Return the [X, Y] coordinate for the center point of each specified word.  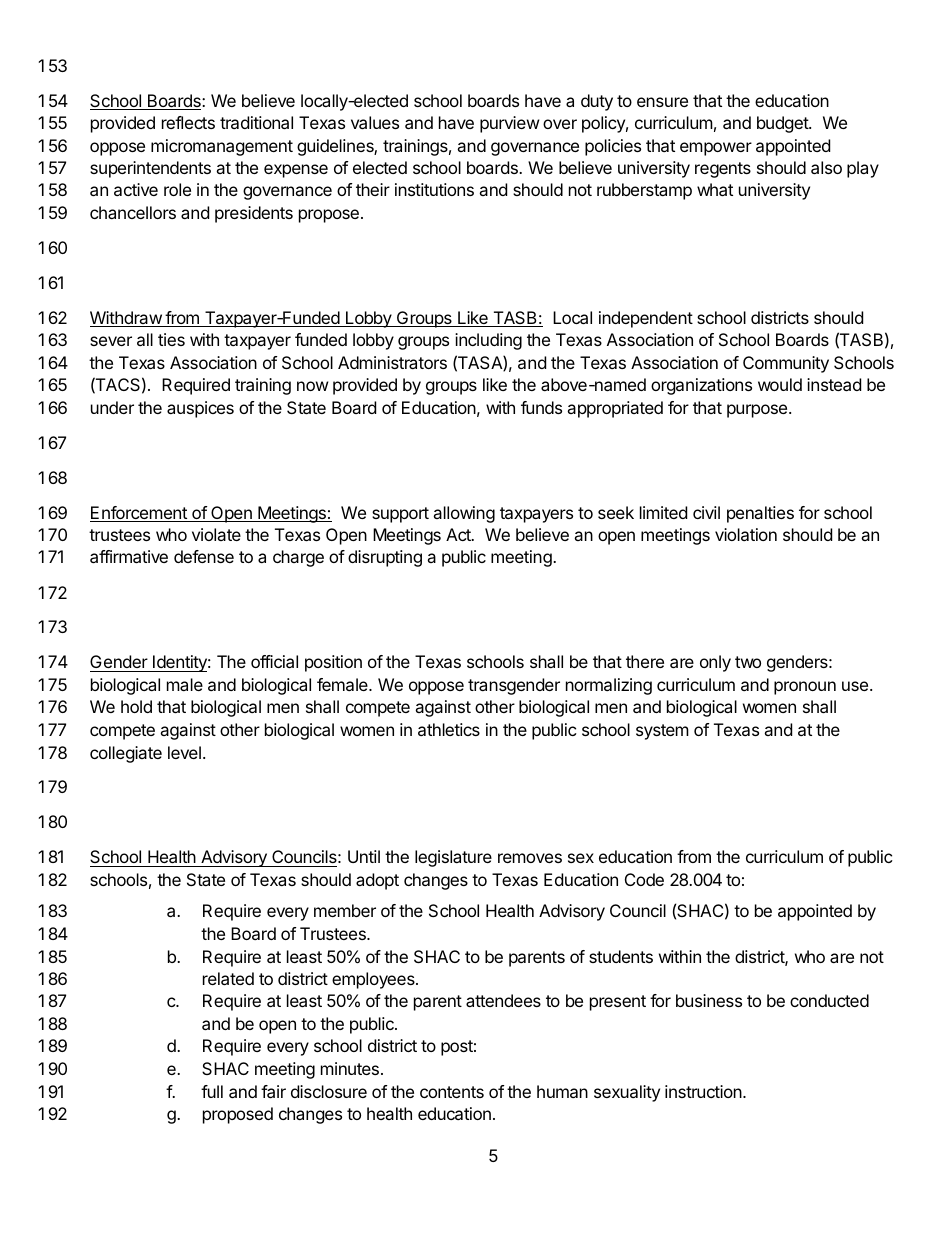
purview [510, 124]
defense [204, 556]
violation [746, 534]
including [488, 341]
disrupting [385, 558]
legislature [453, 858]
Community [786, 364]
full [212, 1091]
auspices [200, 409]
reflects [188, 122]
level [184, 752]
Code [644, 879]
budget [783, 124]
